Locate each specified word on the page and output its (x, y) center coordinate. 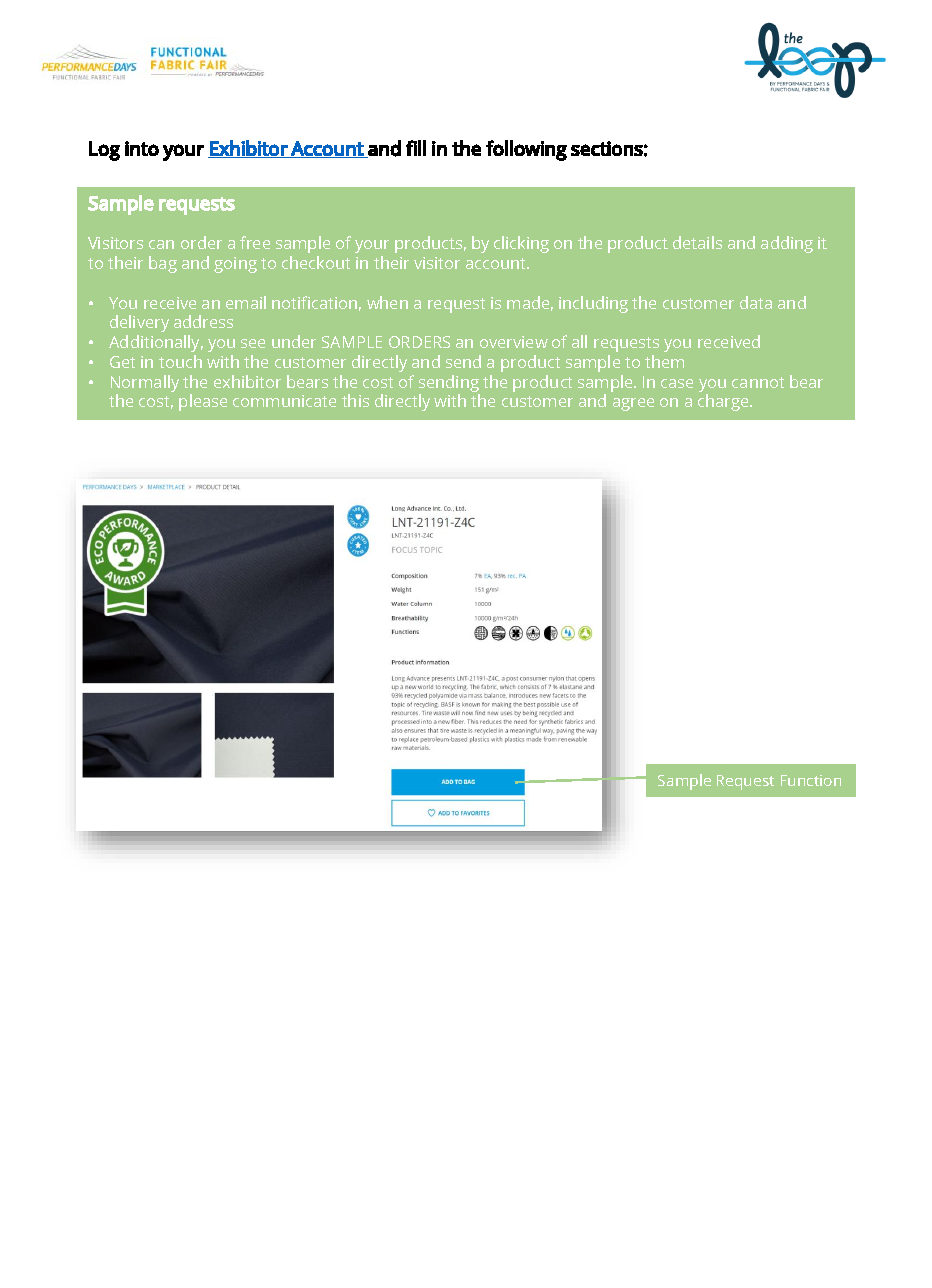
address (203, 321)
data (756, 302)
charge (724, 402)
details (697, 242)
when (387, 302)
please (203, 402)
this (355, 400)
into (142, 148)
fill (416, 148)
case (677, 383)
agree (633, 404)
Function (811, 780)
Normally (145, 385)
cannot (758, 382)
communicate (284, 401)
